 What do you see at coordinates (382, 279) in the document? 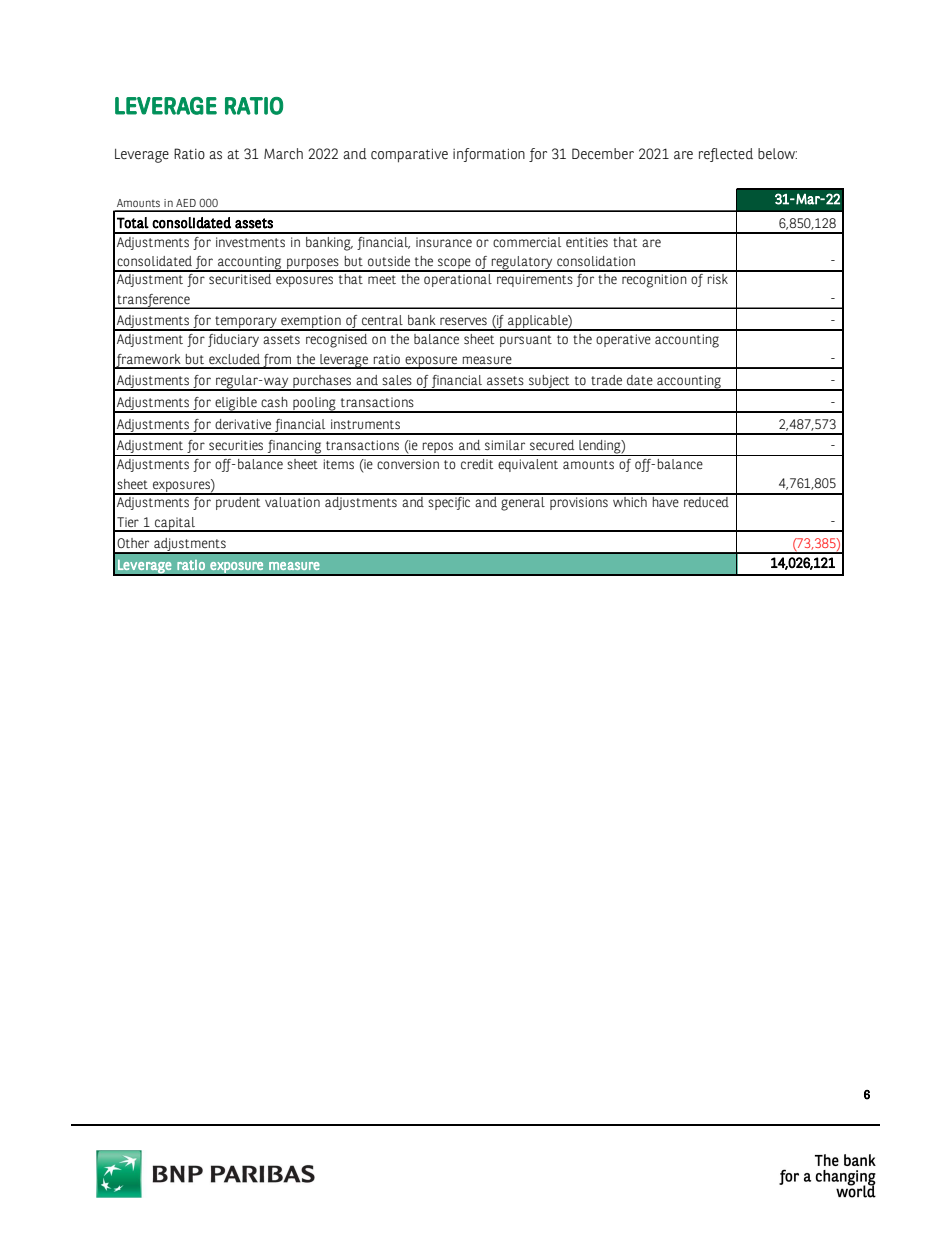
I see `meet` at bounding box center [382, 279].
